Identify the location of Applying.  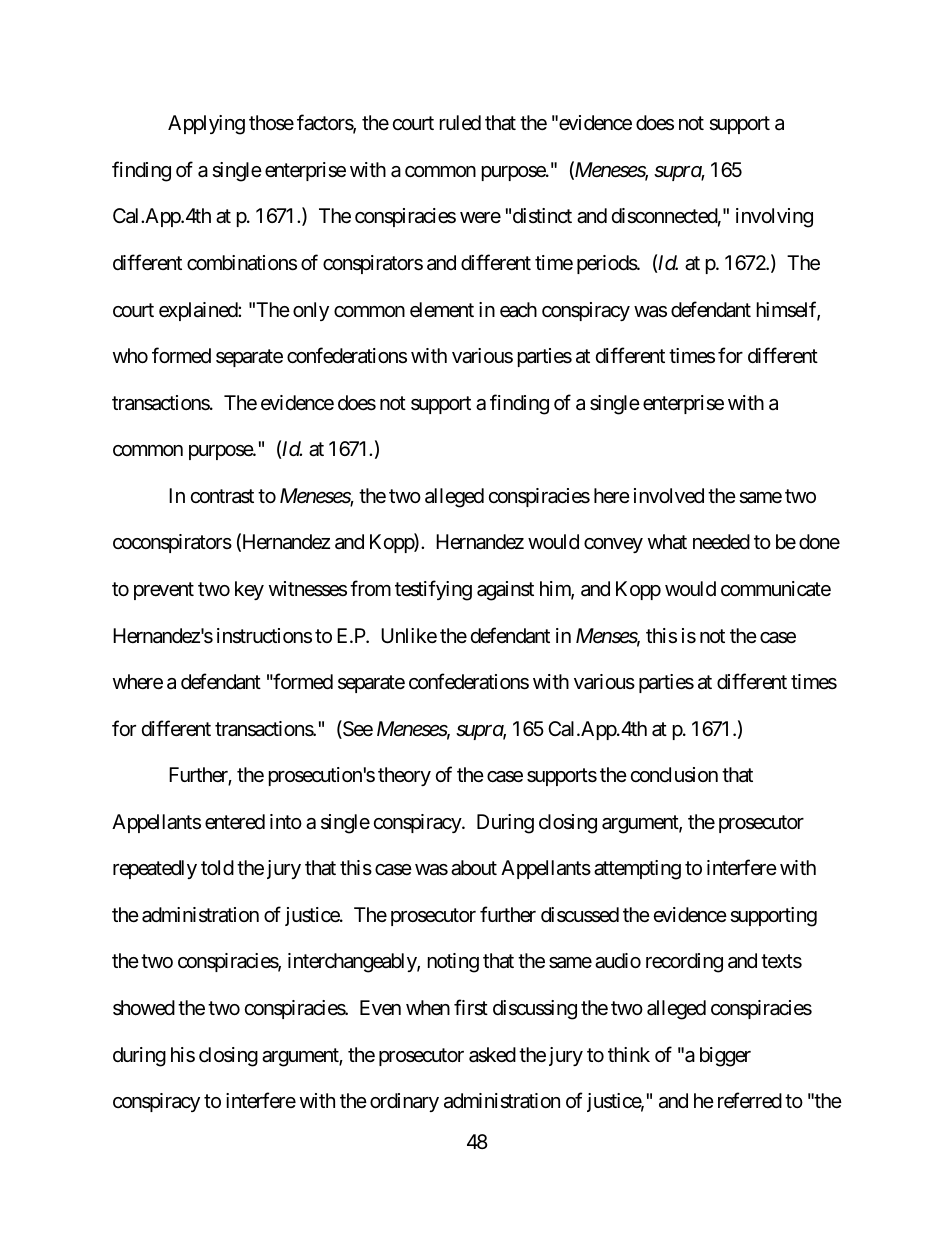
(206, 125).
